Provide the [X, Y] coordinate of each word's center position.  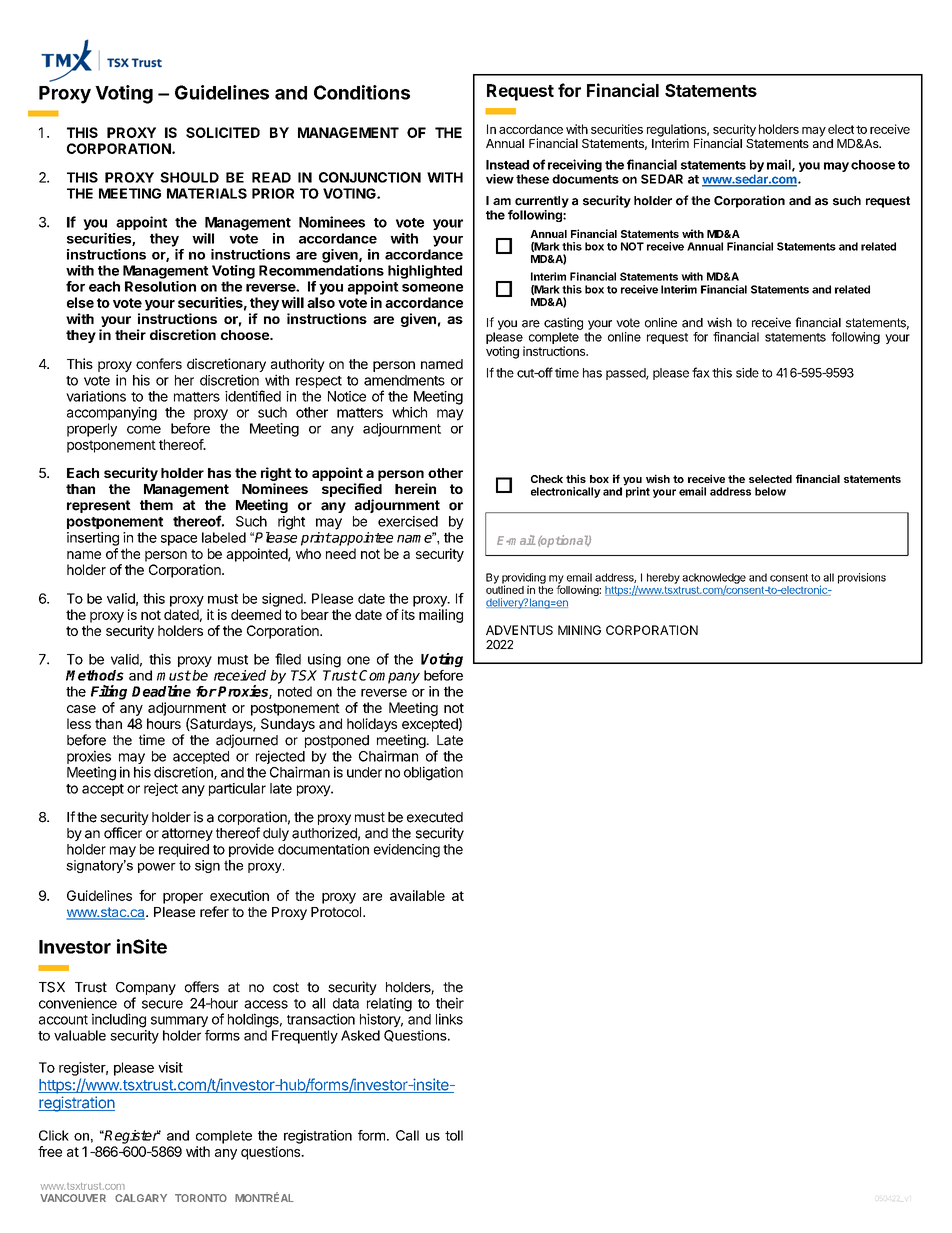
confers [159, 363]
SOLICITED [223, 132]
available [417, 895]
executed [435, 817]
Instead [507, 165]
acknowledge [714, 578]
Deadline [161, 691]
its [408, 614]
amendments [404, 380]
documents [585, 179]
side [747, 373]
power [157, 868]
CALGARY [141, 1198]
